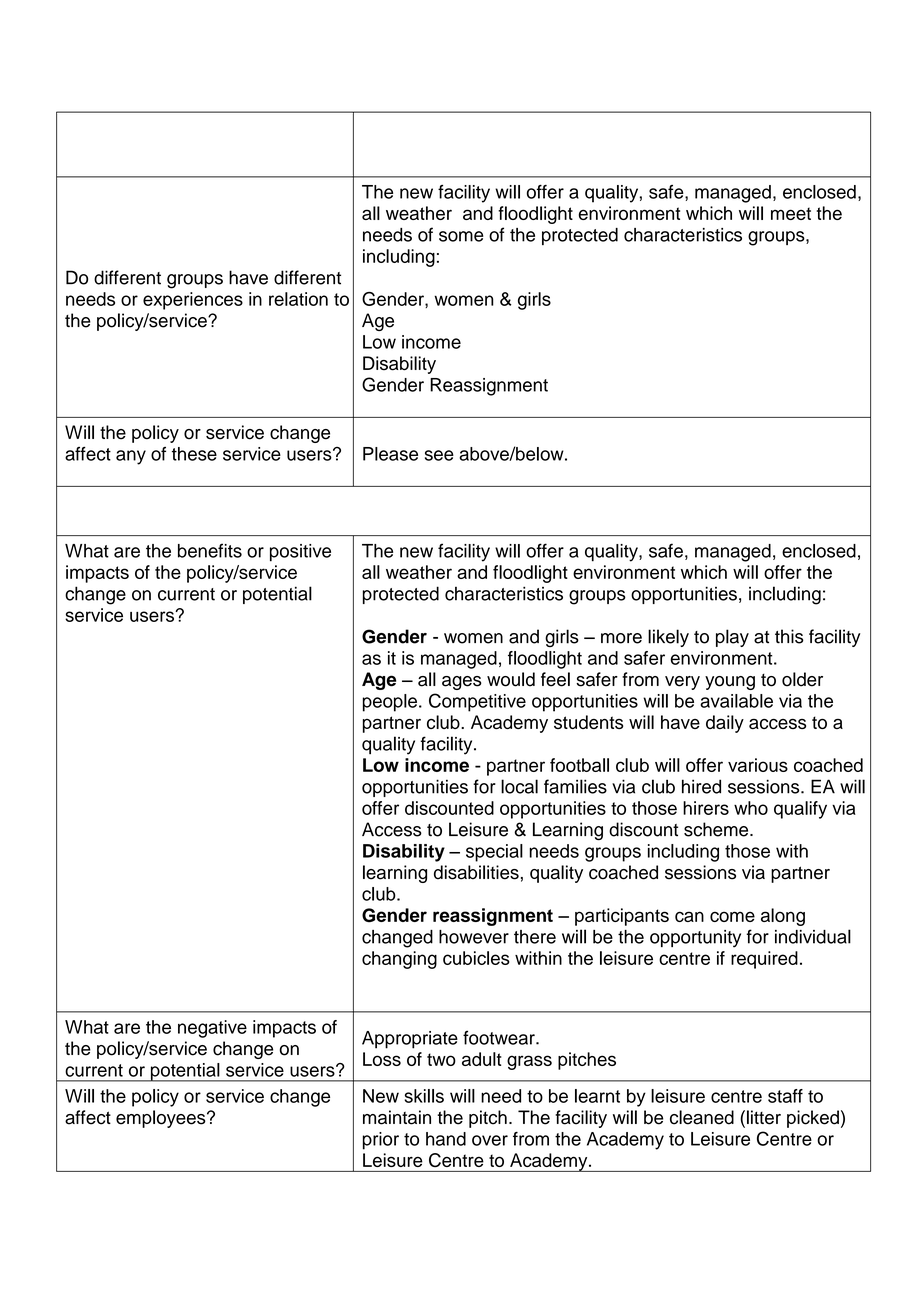 The width and height of the screenshot is (924, 1308). Describe the element at coordinates (390, 703) in the screenshot. I see `people` at that location.
